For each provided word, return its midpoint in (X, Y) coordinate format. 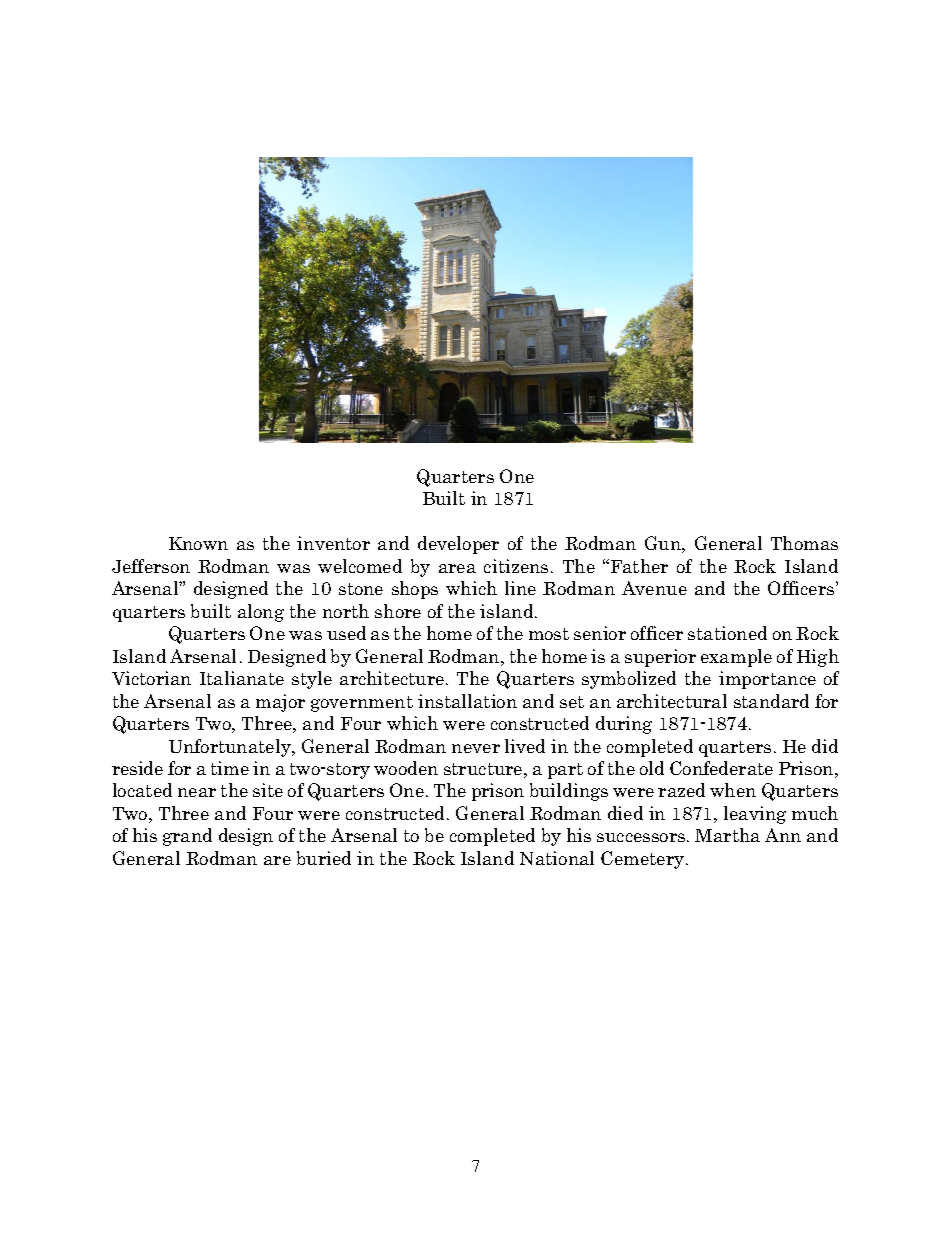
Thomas (804, 543)
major (280, 703)
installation (467, 701)
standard (771, 701)
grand (187, 837)
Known (198, 543)
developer (458, 545)
